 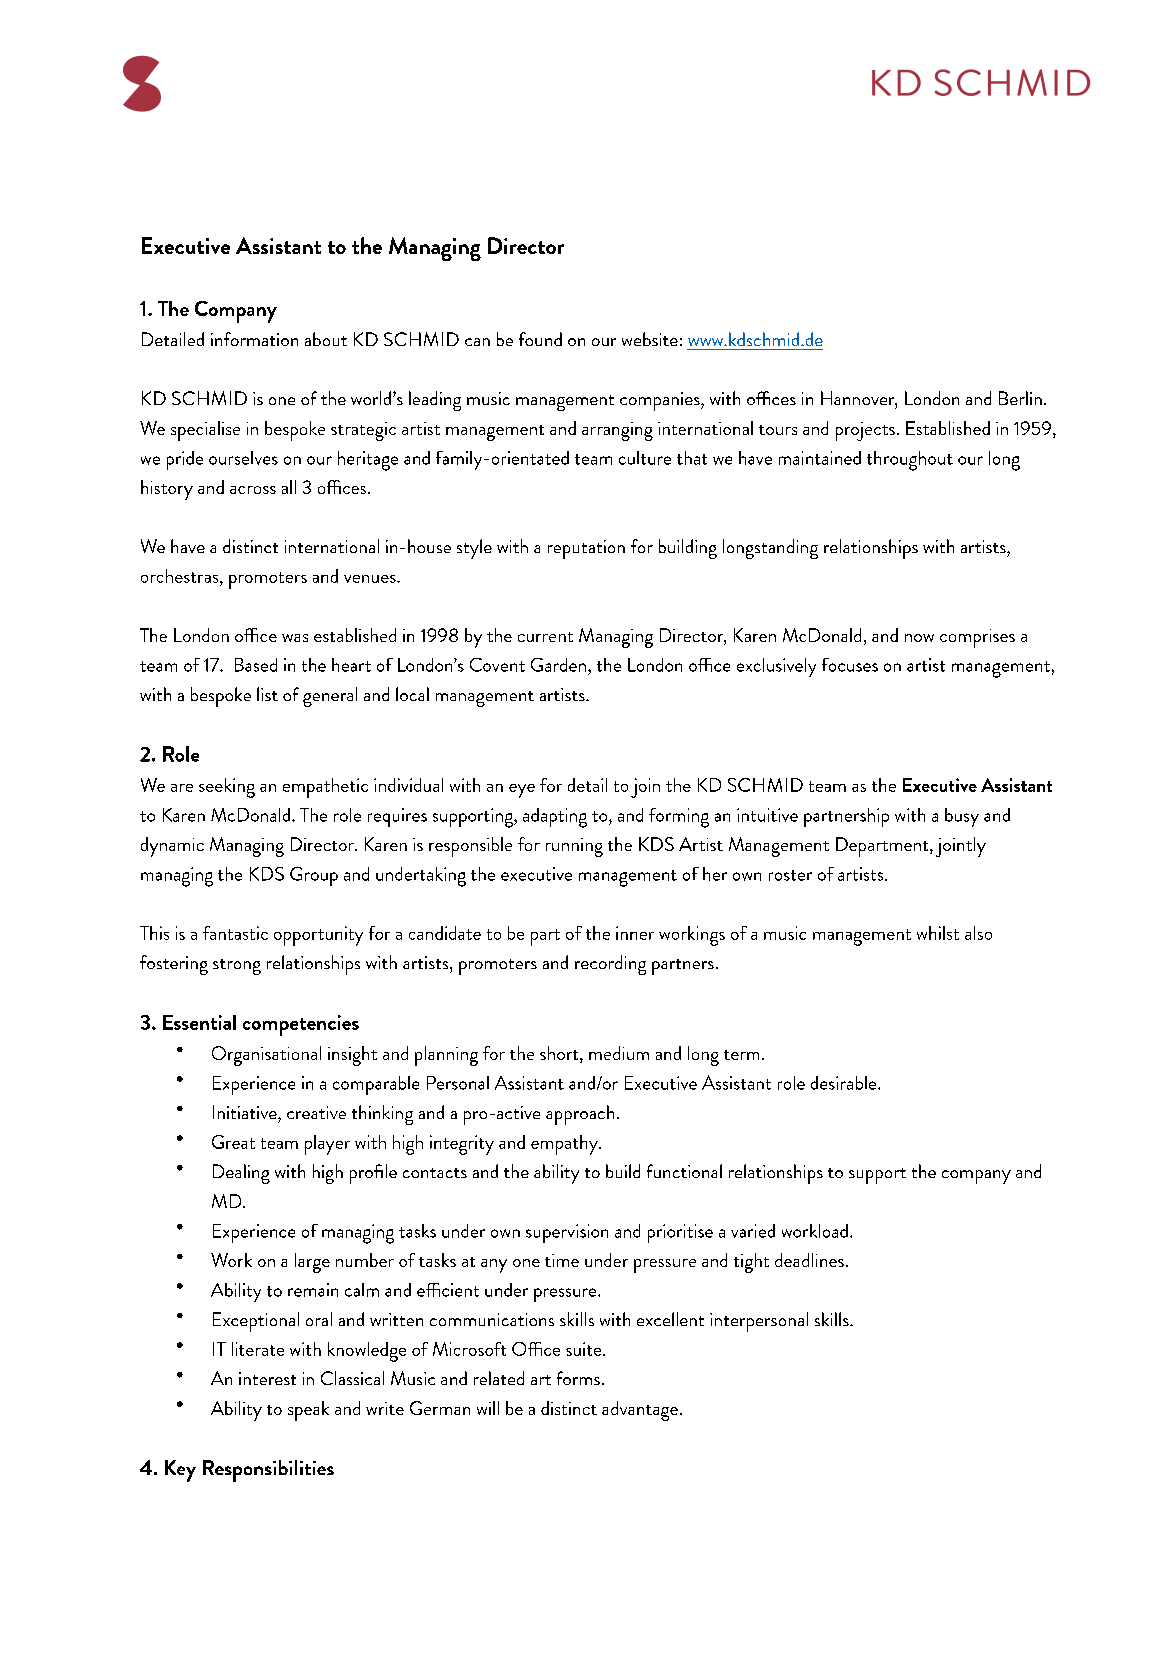 What do you see at coordinates (865, 431) in the screenshot?
I see `projects` at bounding box center [865, 431].
